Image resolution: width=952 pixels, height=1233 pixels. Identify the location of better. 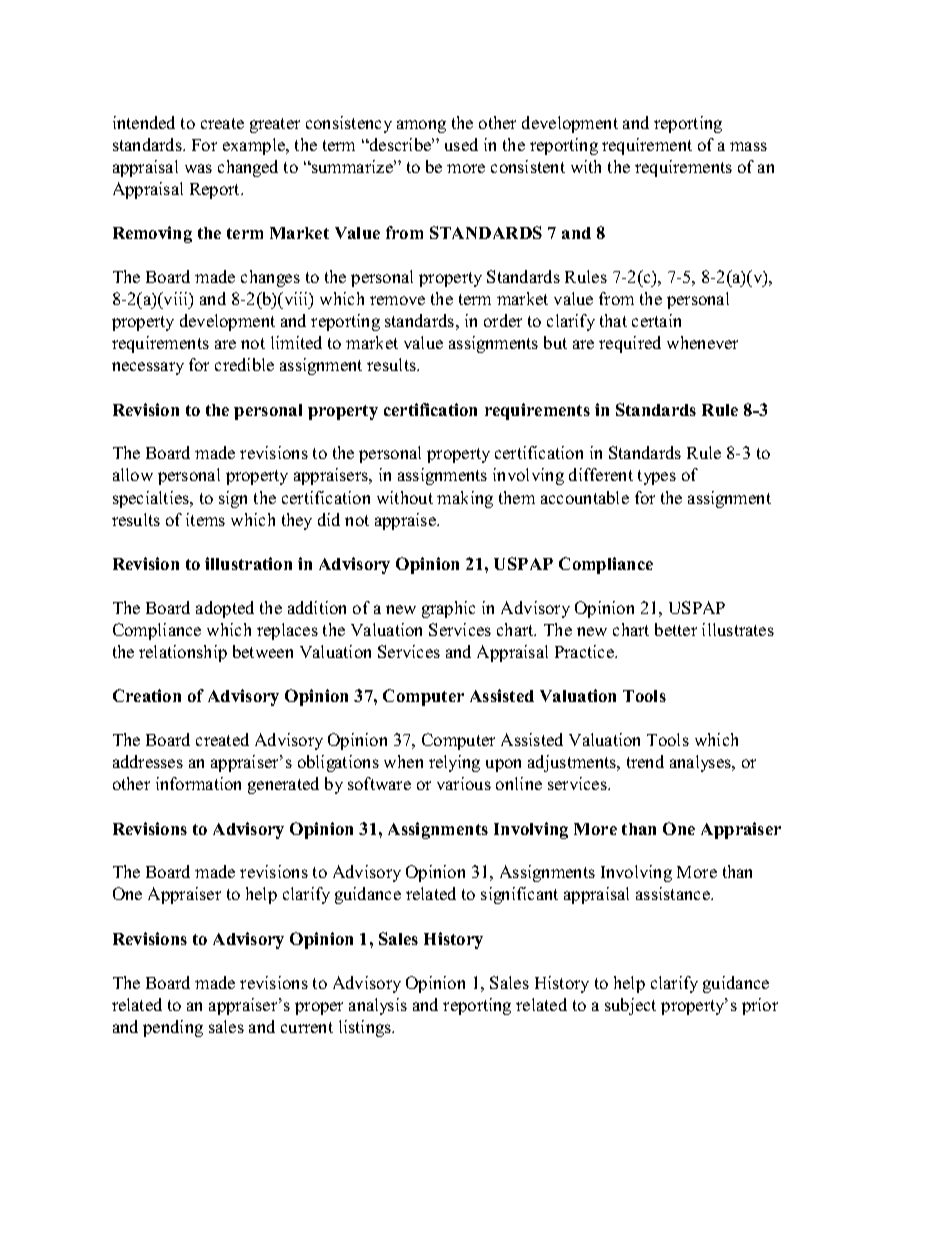
(676, 629).
